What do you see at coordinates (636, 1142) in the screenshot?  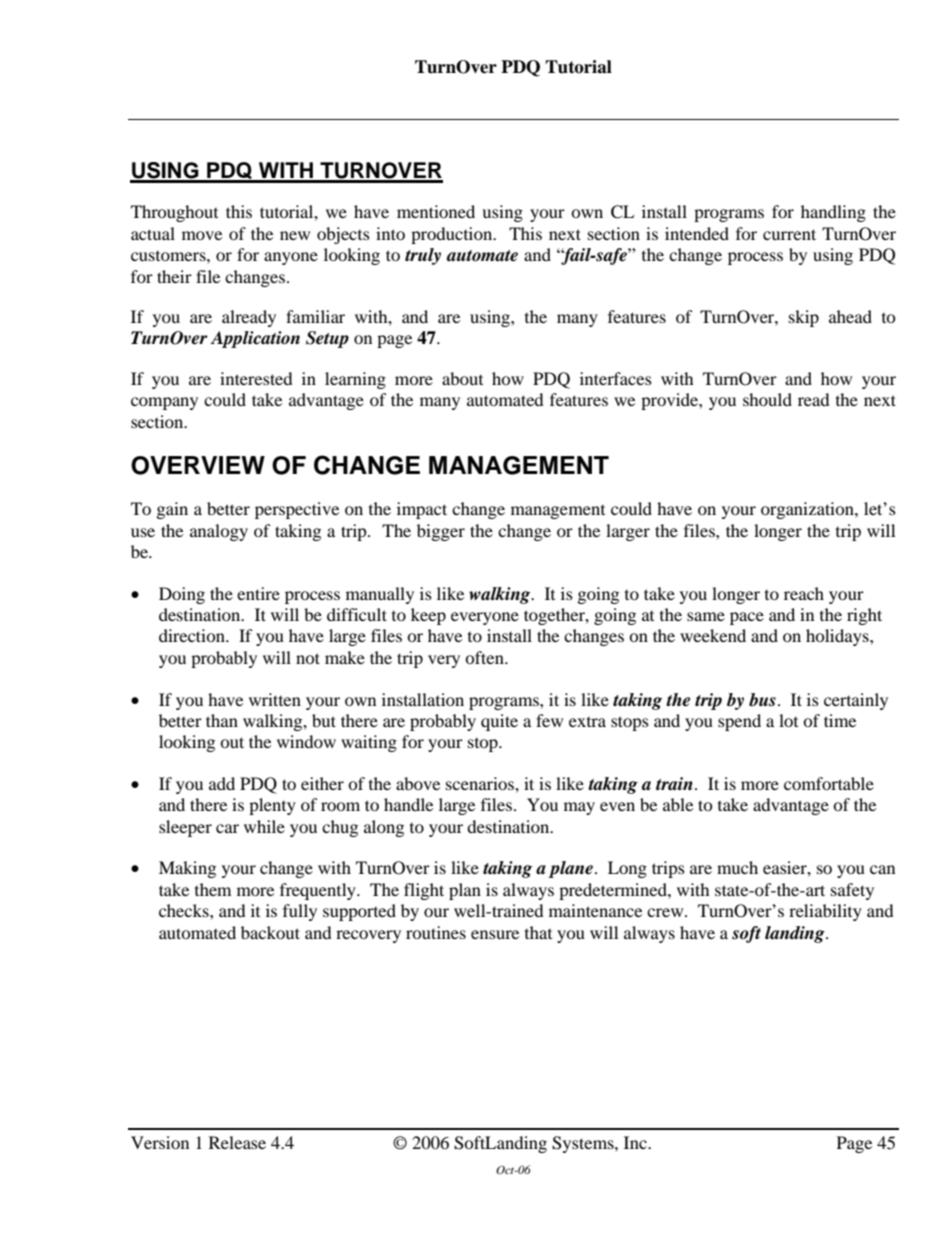 I see `Inc` at bounding box center [636, 1142].
